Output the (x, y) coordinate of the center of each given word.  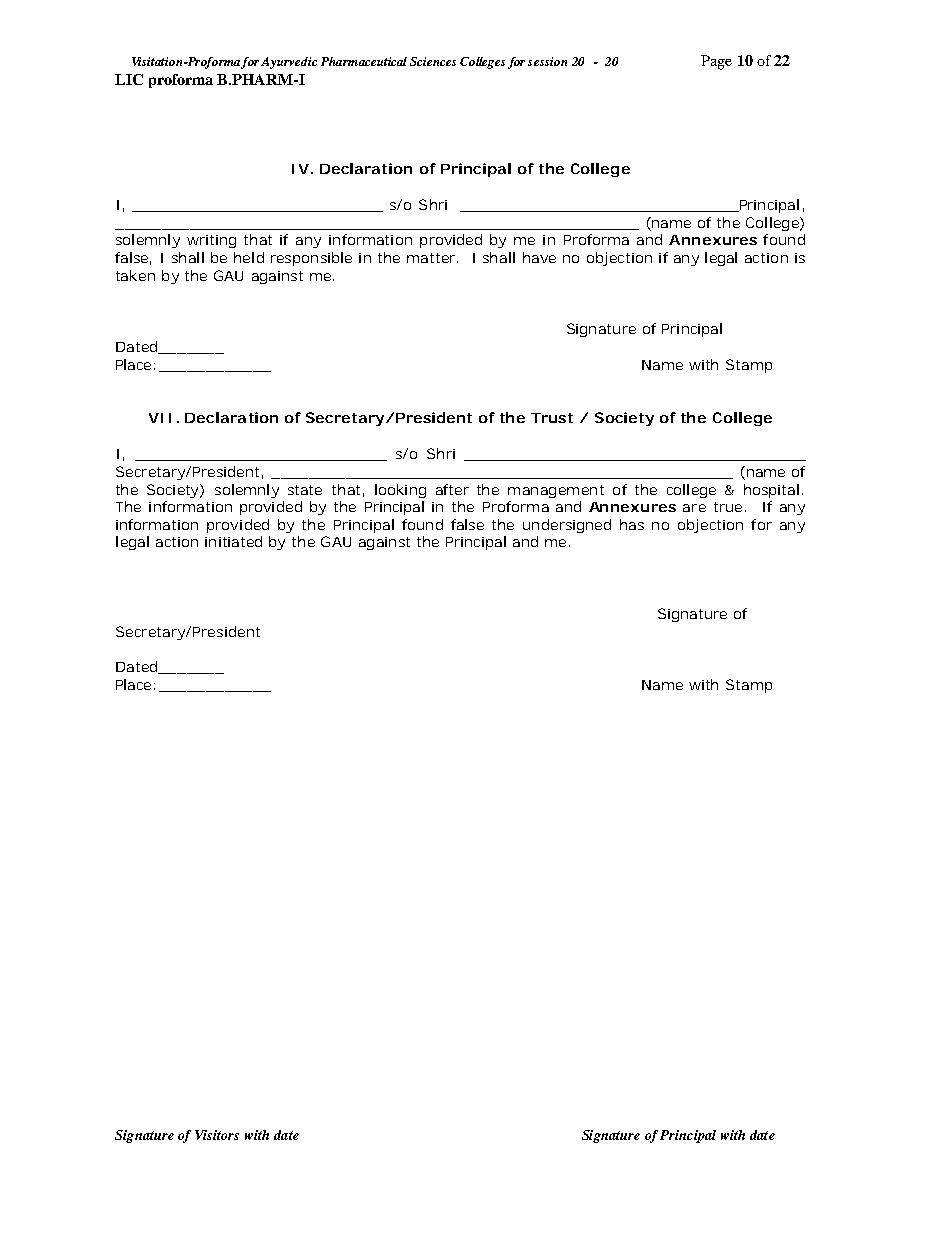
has (632, 524)
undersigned (567, 526)
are (694, 508)
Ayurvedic (289, 63)
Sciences (433, 61)
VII (160, 418)
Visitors (217, 1135)
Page (716, 62)
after (452, 489)
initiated (233, 541)
